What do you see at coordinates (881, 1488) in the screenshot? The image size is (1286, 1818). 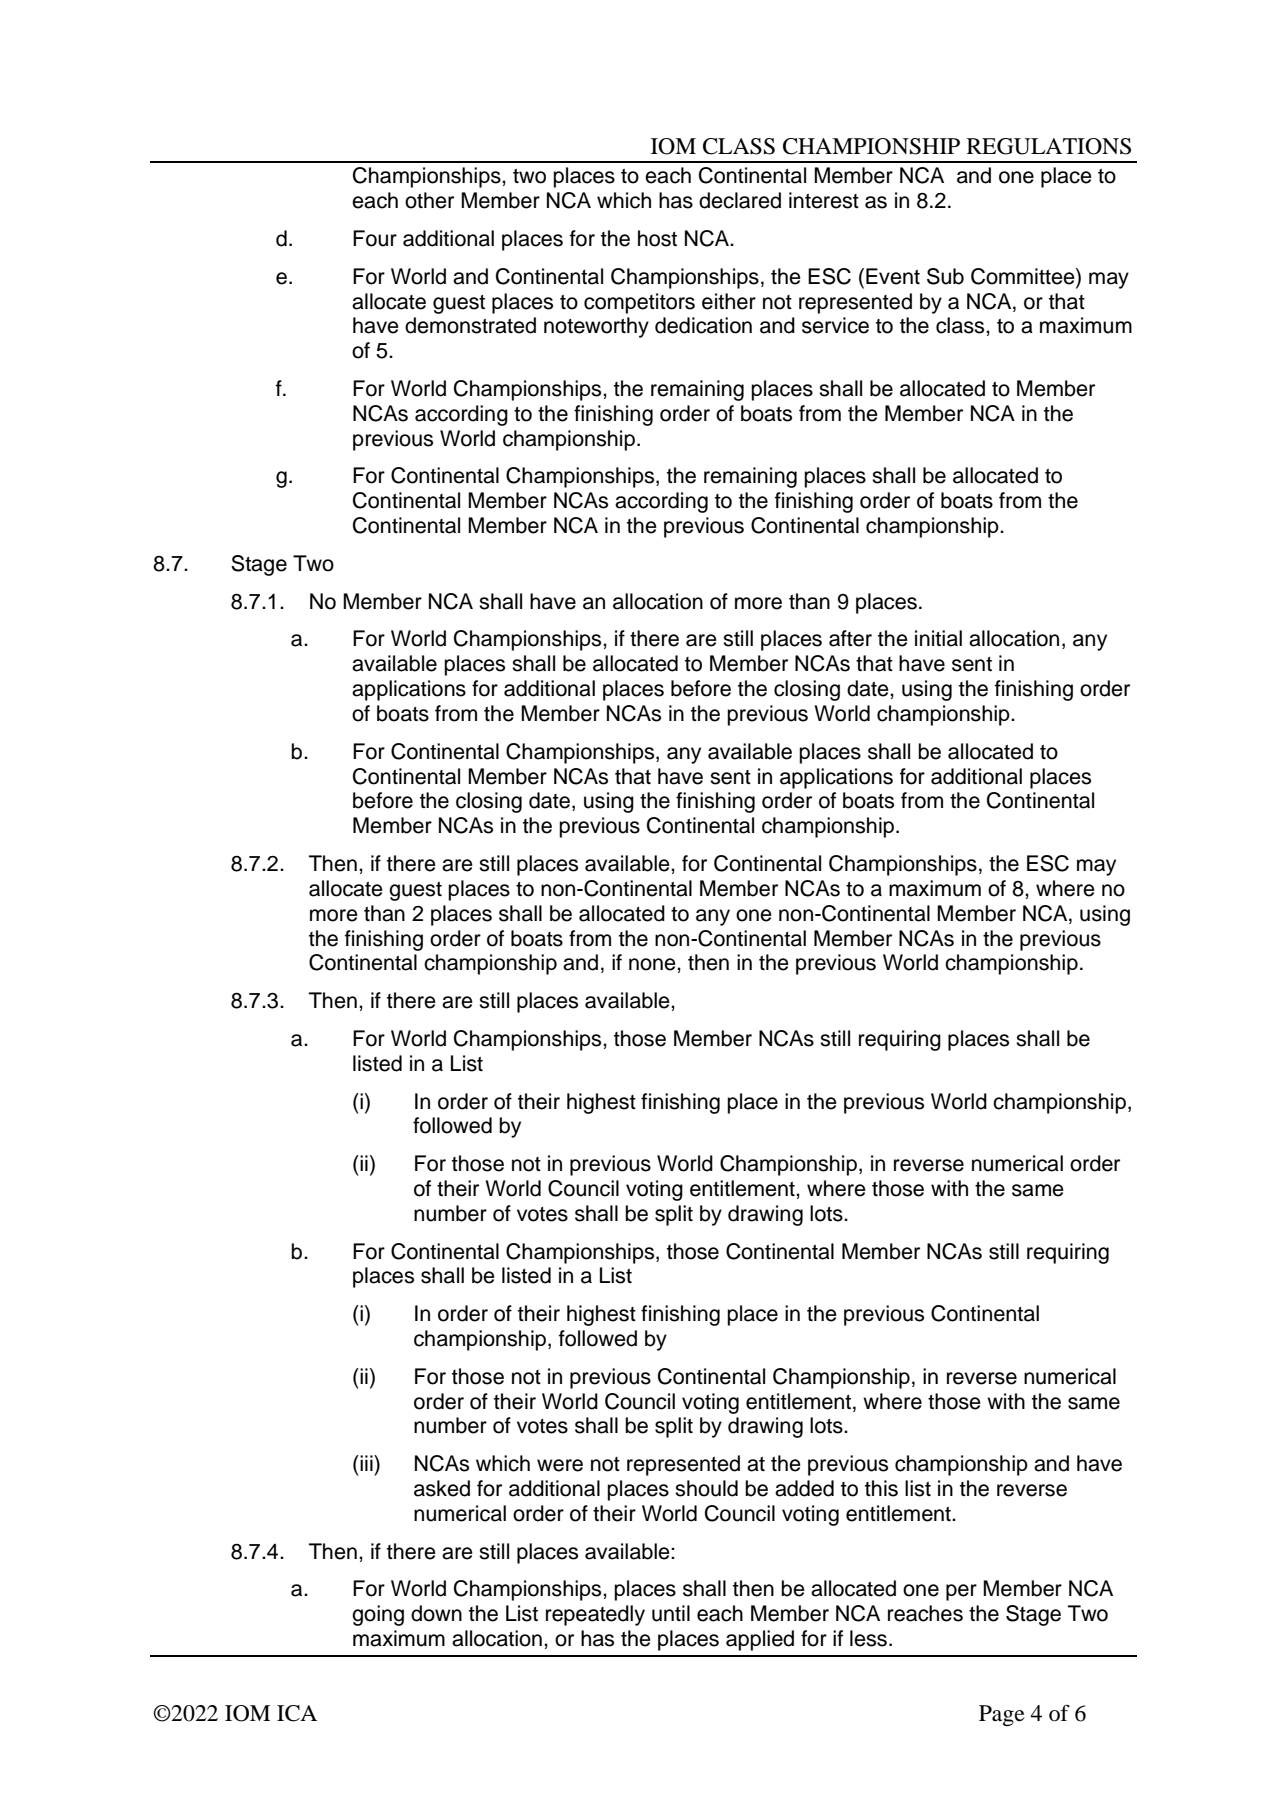 I see `this` at bounding box center [881, 1488].
